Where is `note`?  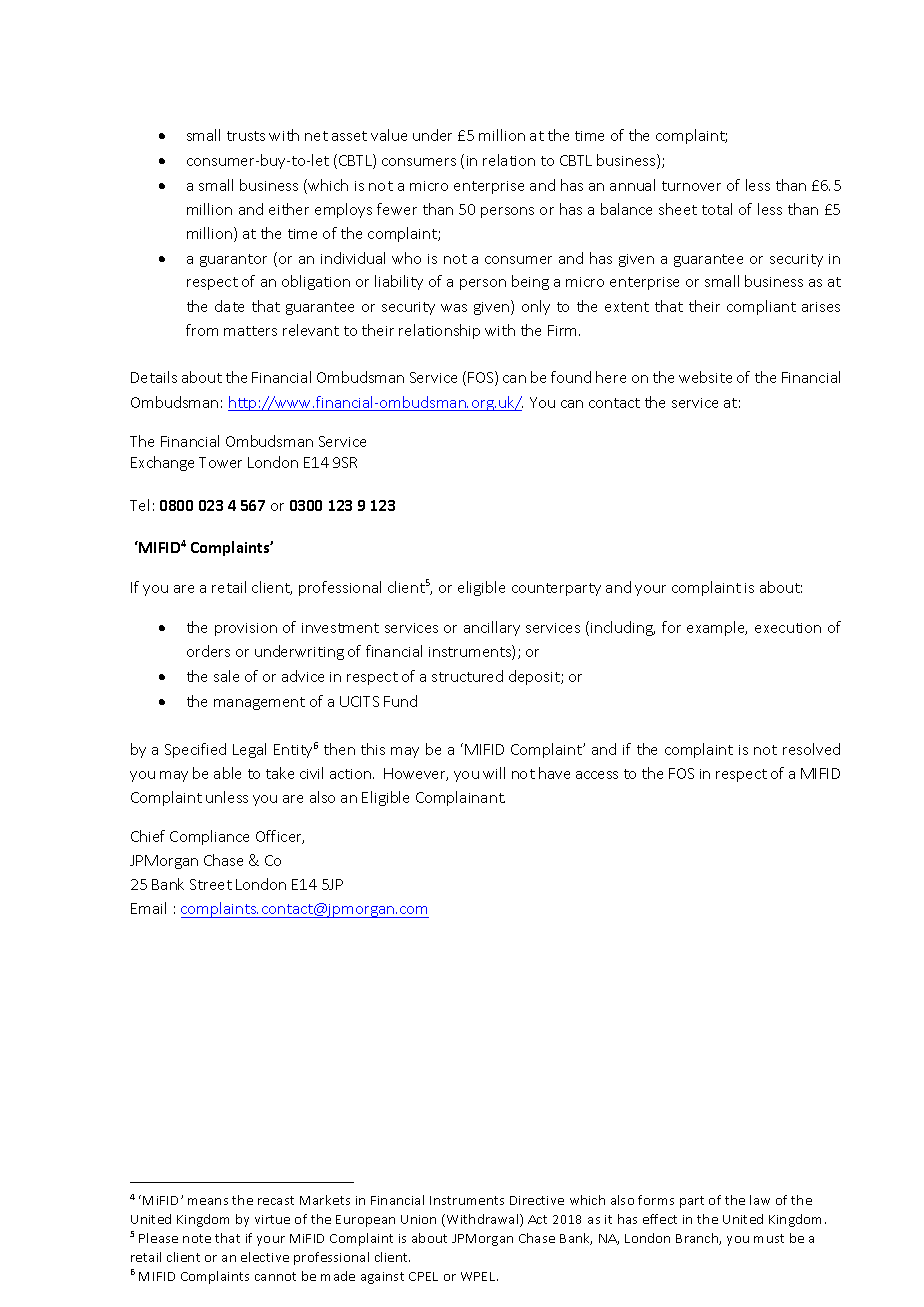 note is located at coordinates (197, 1238).
